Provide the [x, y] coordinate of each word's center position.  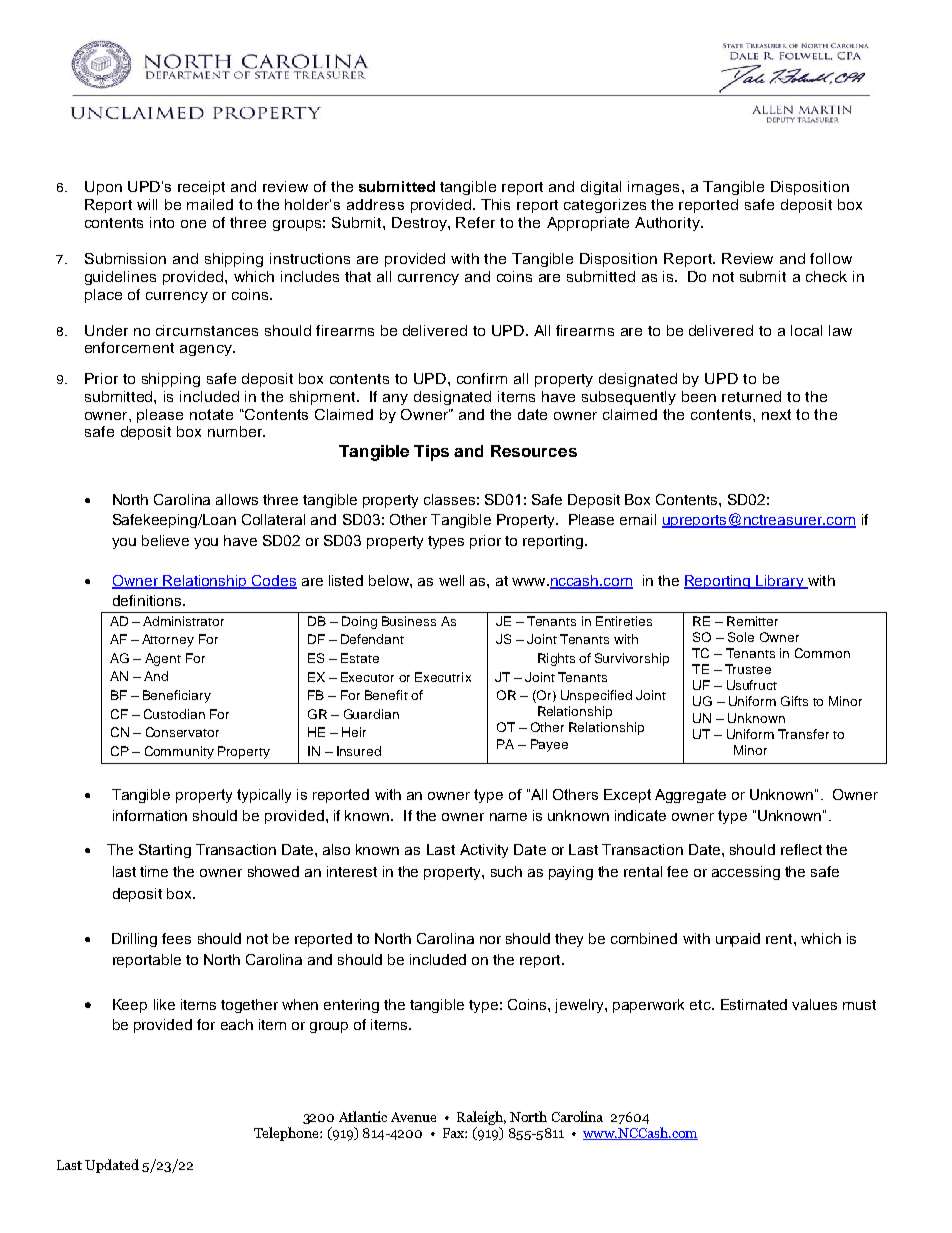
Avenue [413, 1117]
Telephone [287, 1134]
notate [211, 414]
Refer [475, 222]
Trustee [748, 669]
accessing [746, 873]
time [154, 871]
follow [831, 258]
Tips [431, 453]
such [506, 871]
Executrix [443, 677]
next [776, 414]
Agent [163, 659]
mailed [210, 204]
